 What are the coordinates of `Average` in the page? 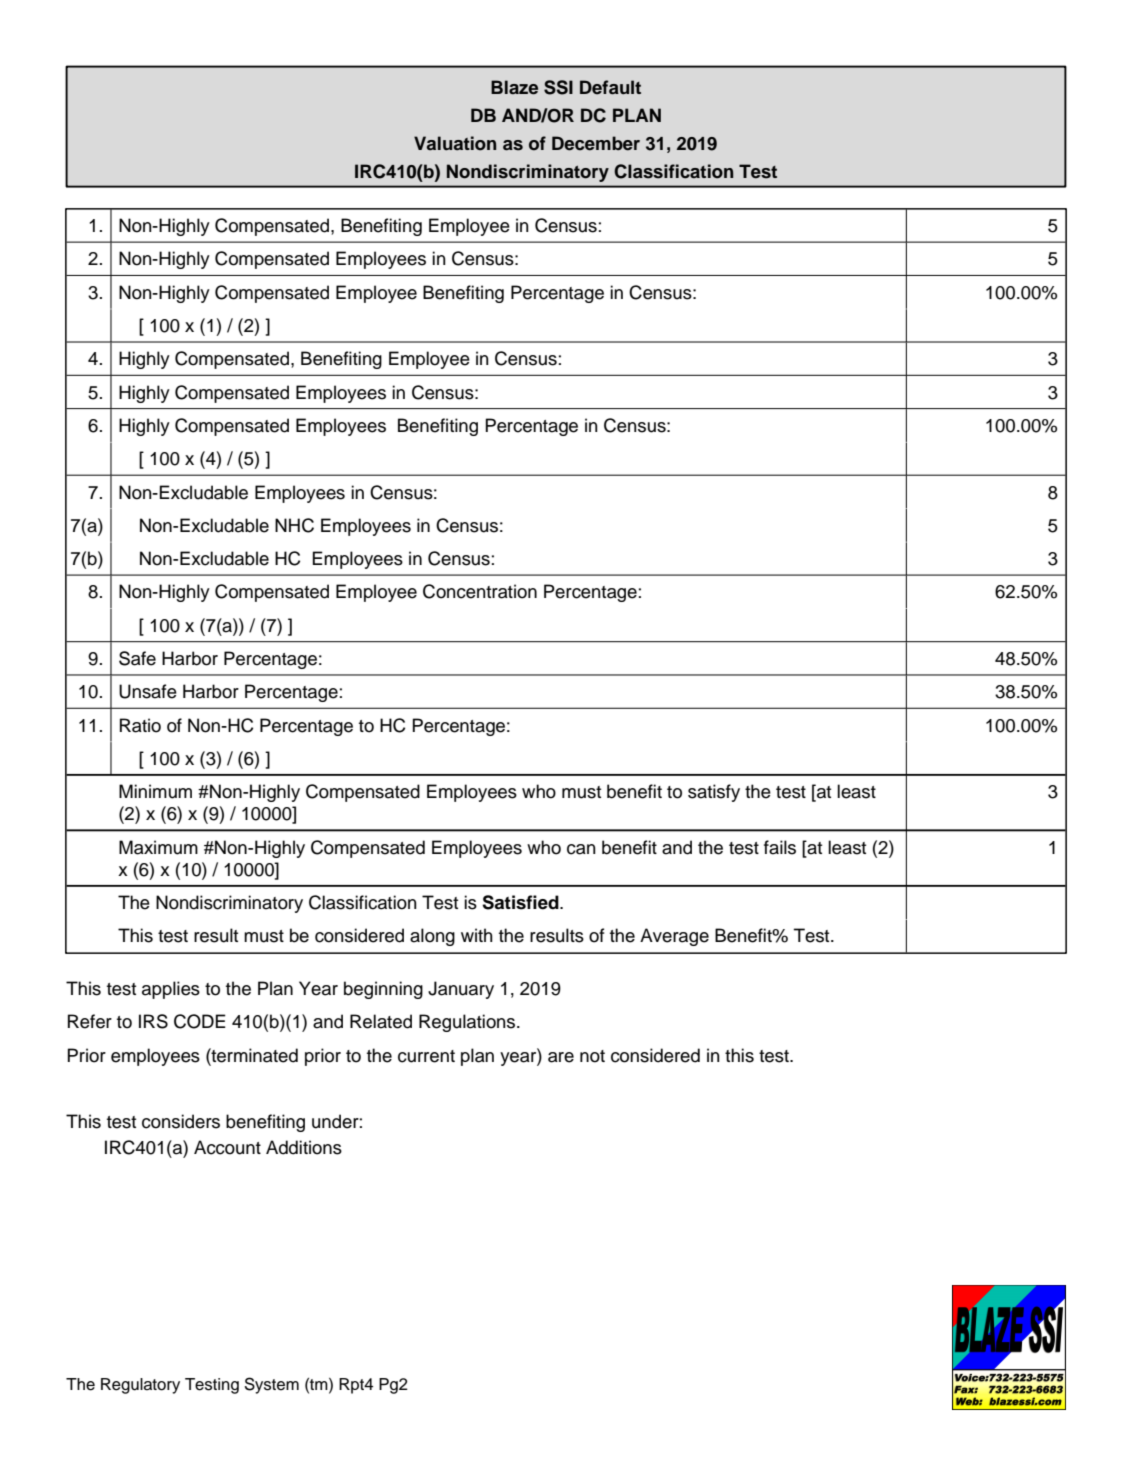 It's located at (674, 937).
